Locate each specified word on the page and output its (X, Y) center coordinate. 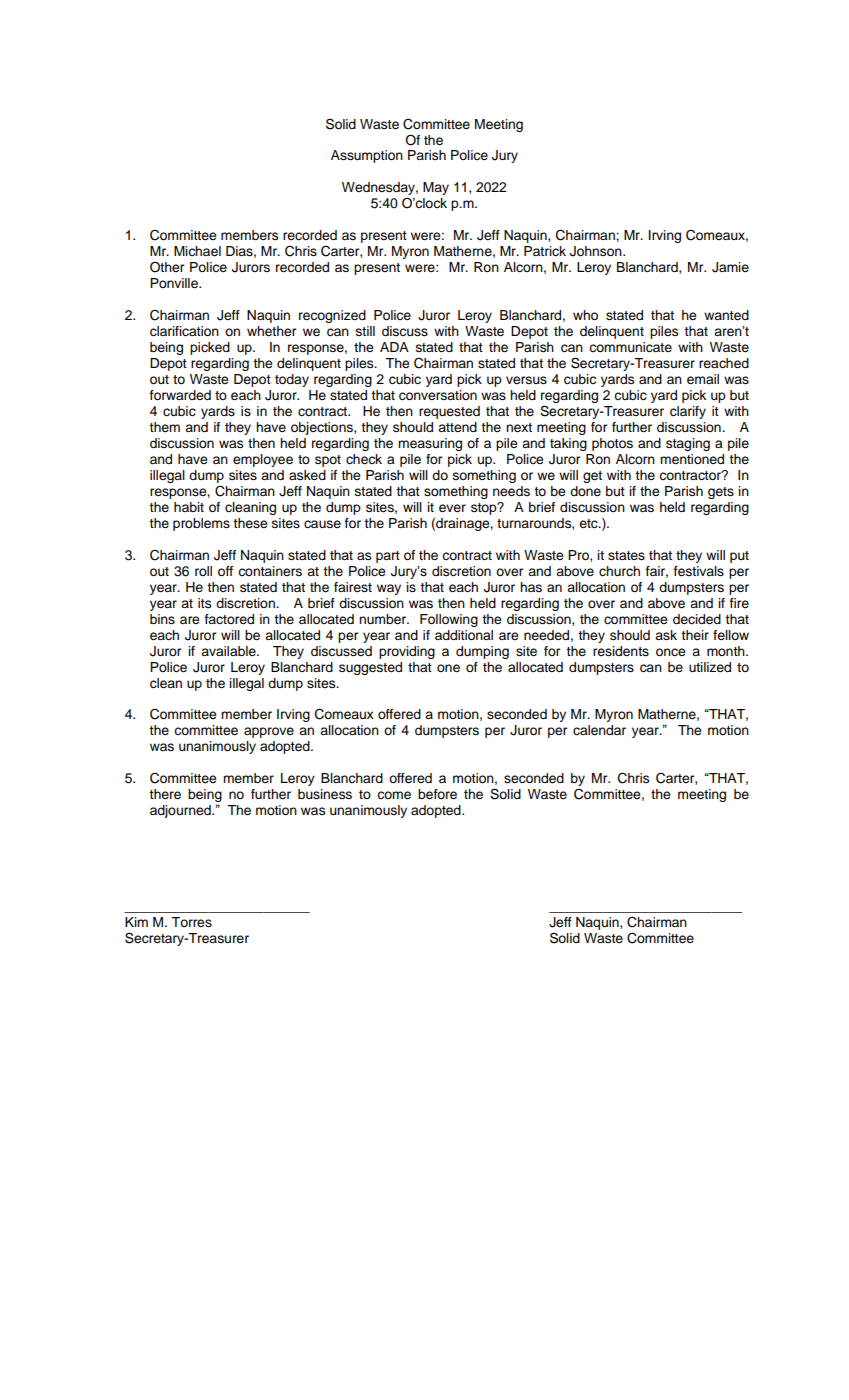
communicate (630, 347)
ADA (394, 347)
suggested (370, 668)
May (436, 188)
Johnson (597, 251)
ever (452, 508)
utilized (710, 667)
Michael (197, 251)
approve (269, 732)
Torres (191, 922)
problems (201, 524)
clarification (184, 331)
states (626, 556)
